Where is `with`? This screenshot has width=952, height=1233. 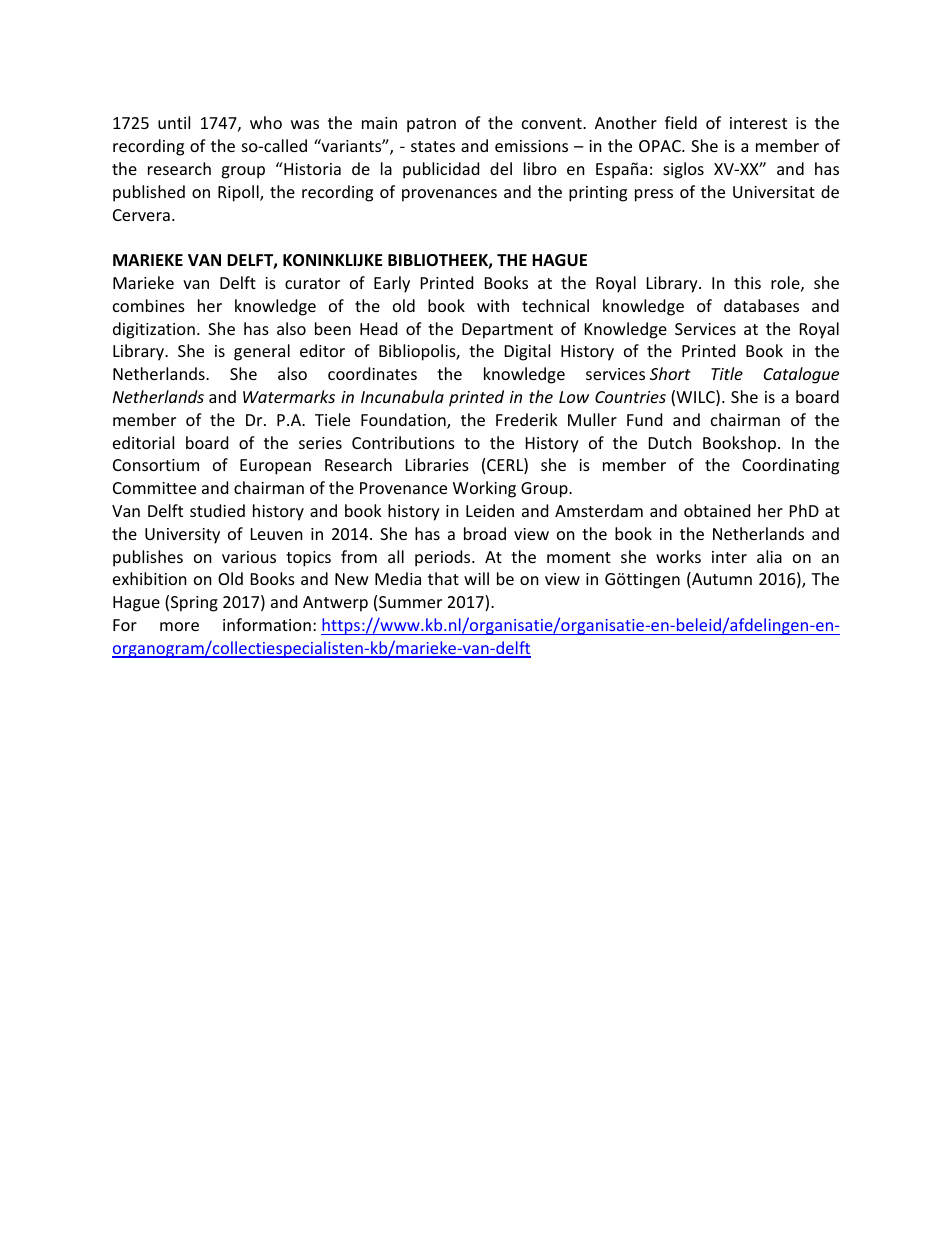 with is located at coordinates (493, 305).
